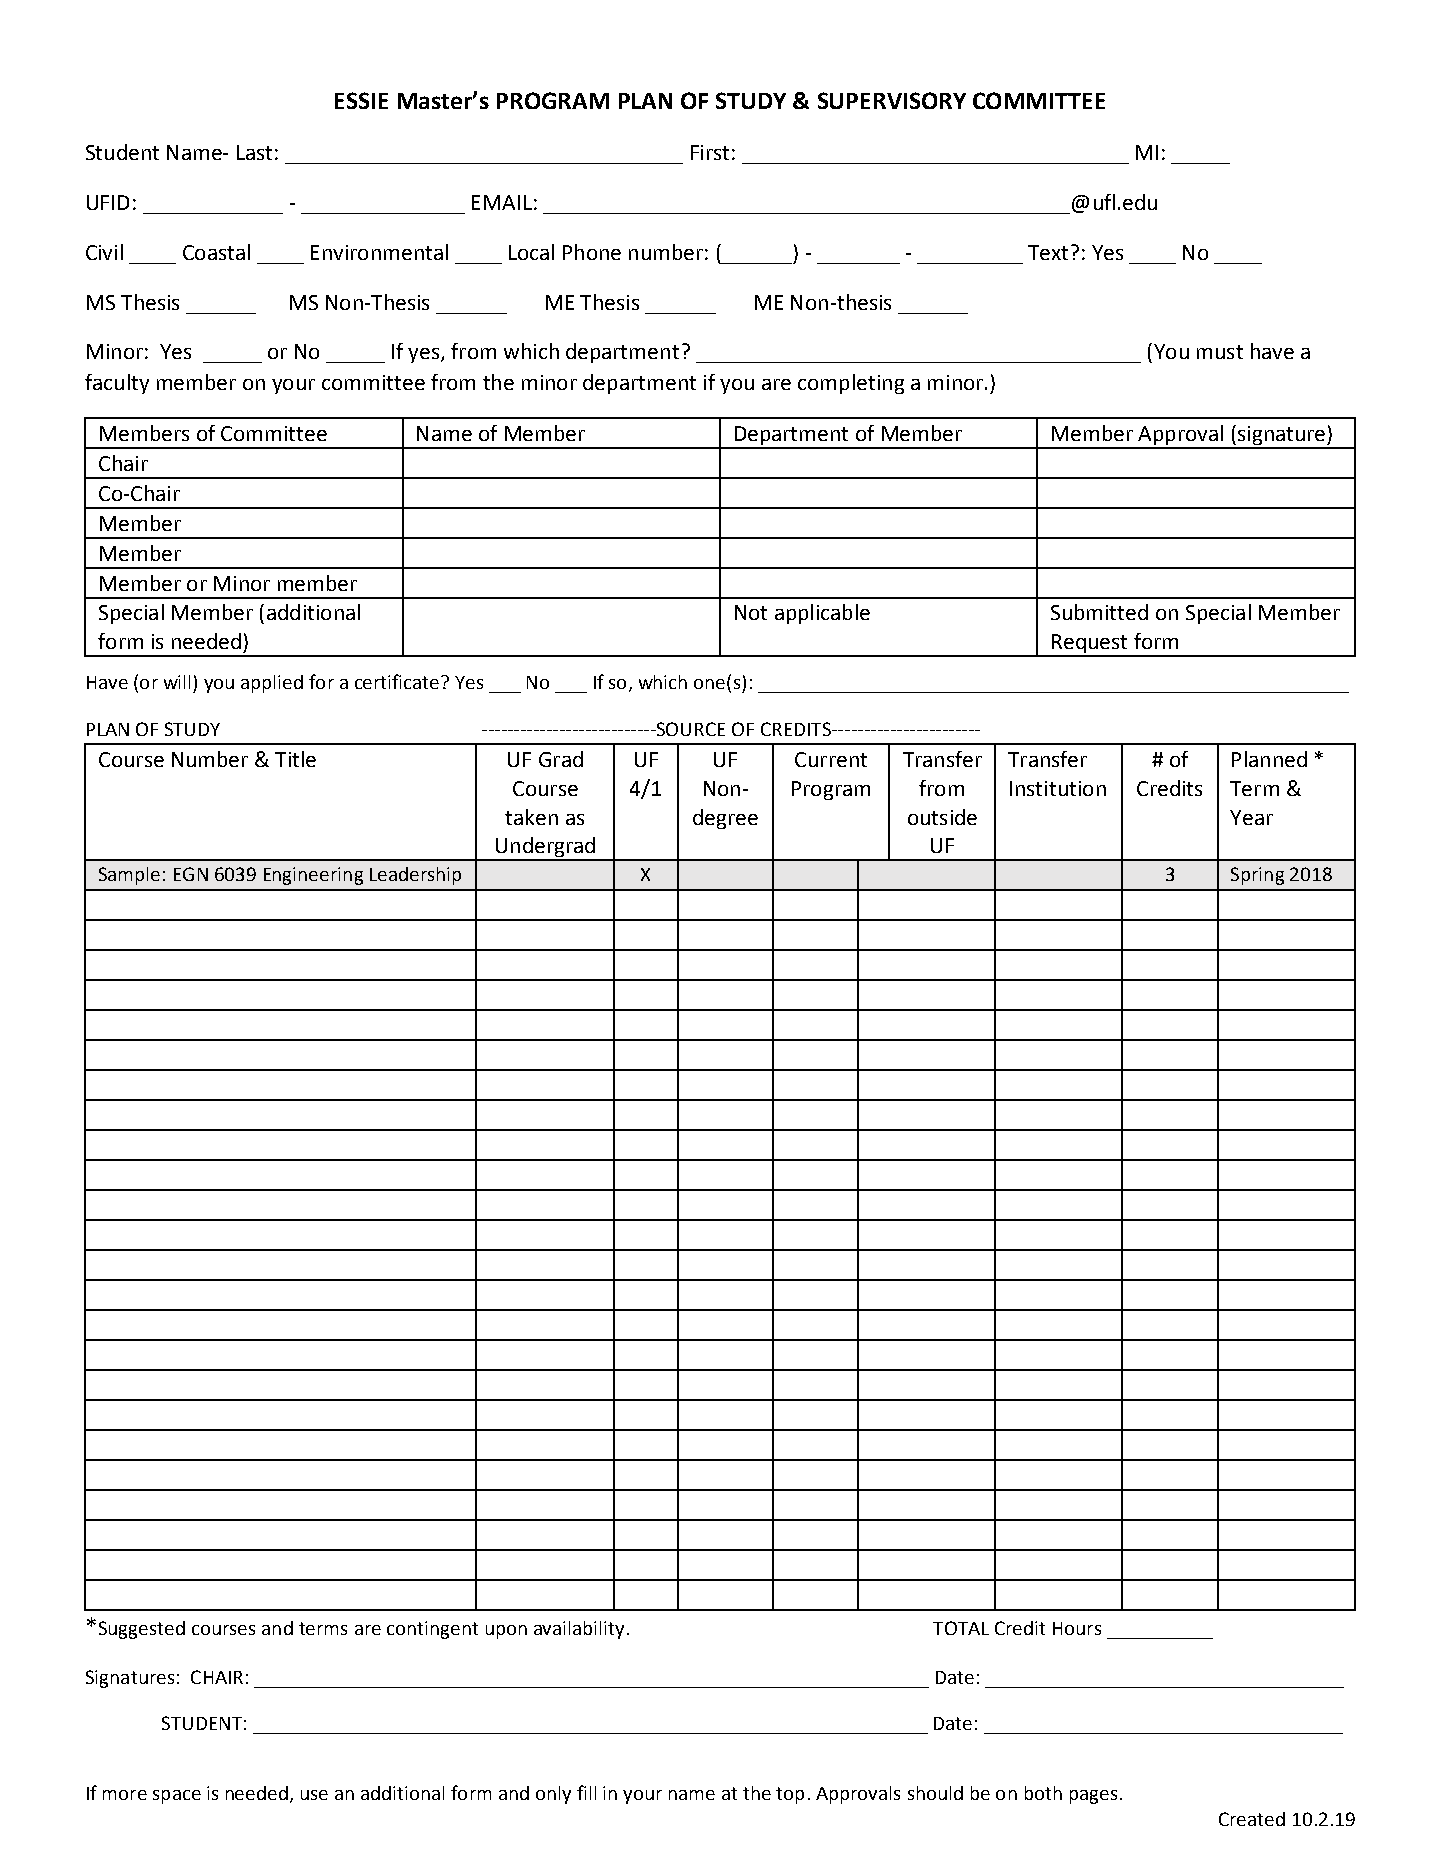  What do you see at coordinates (689, 729) in the screenshot?
I see `SOURCE` at bounding box center [689, 729].
